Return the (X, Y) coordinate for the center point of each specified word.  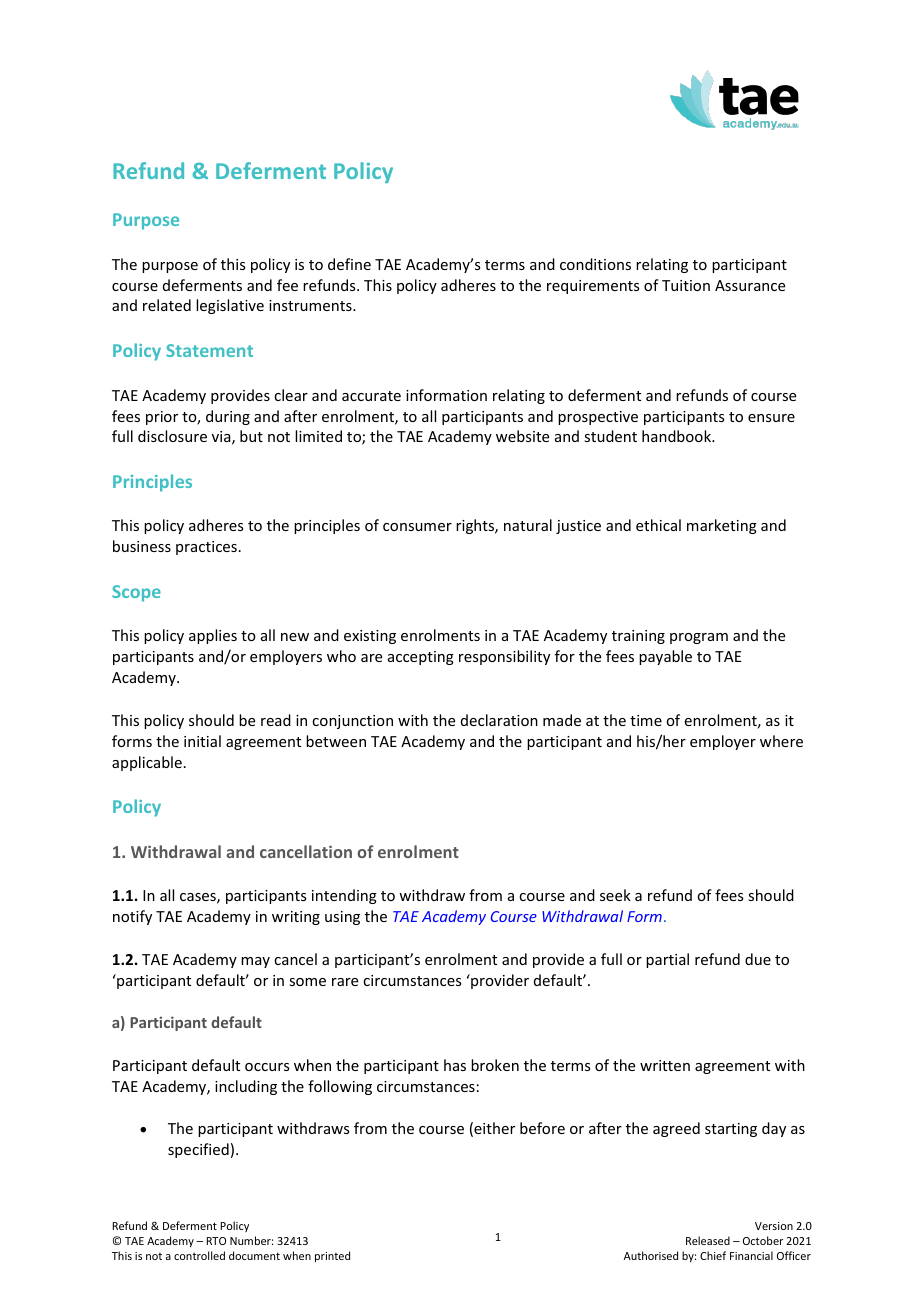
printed (332, 1256)
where (781, 741)
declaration (499, 720)
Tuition (686, 285)
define (349, 264)
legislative (230, 306)
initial (202, 741)
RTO (216, 1241)
